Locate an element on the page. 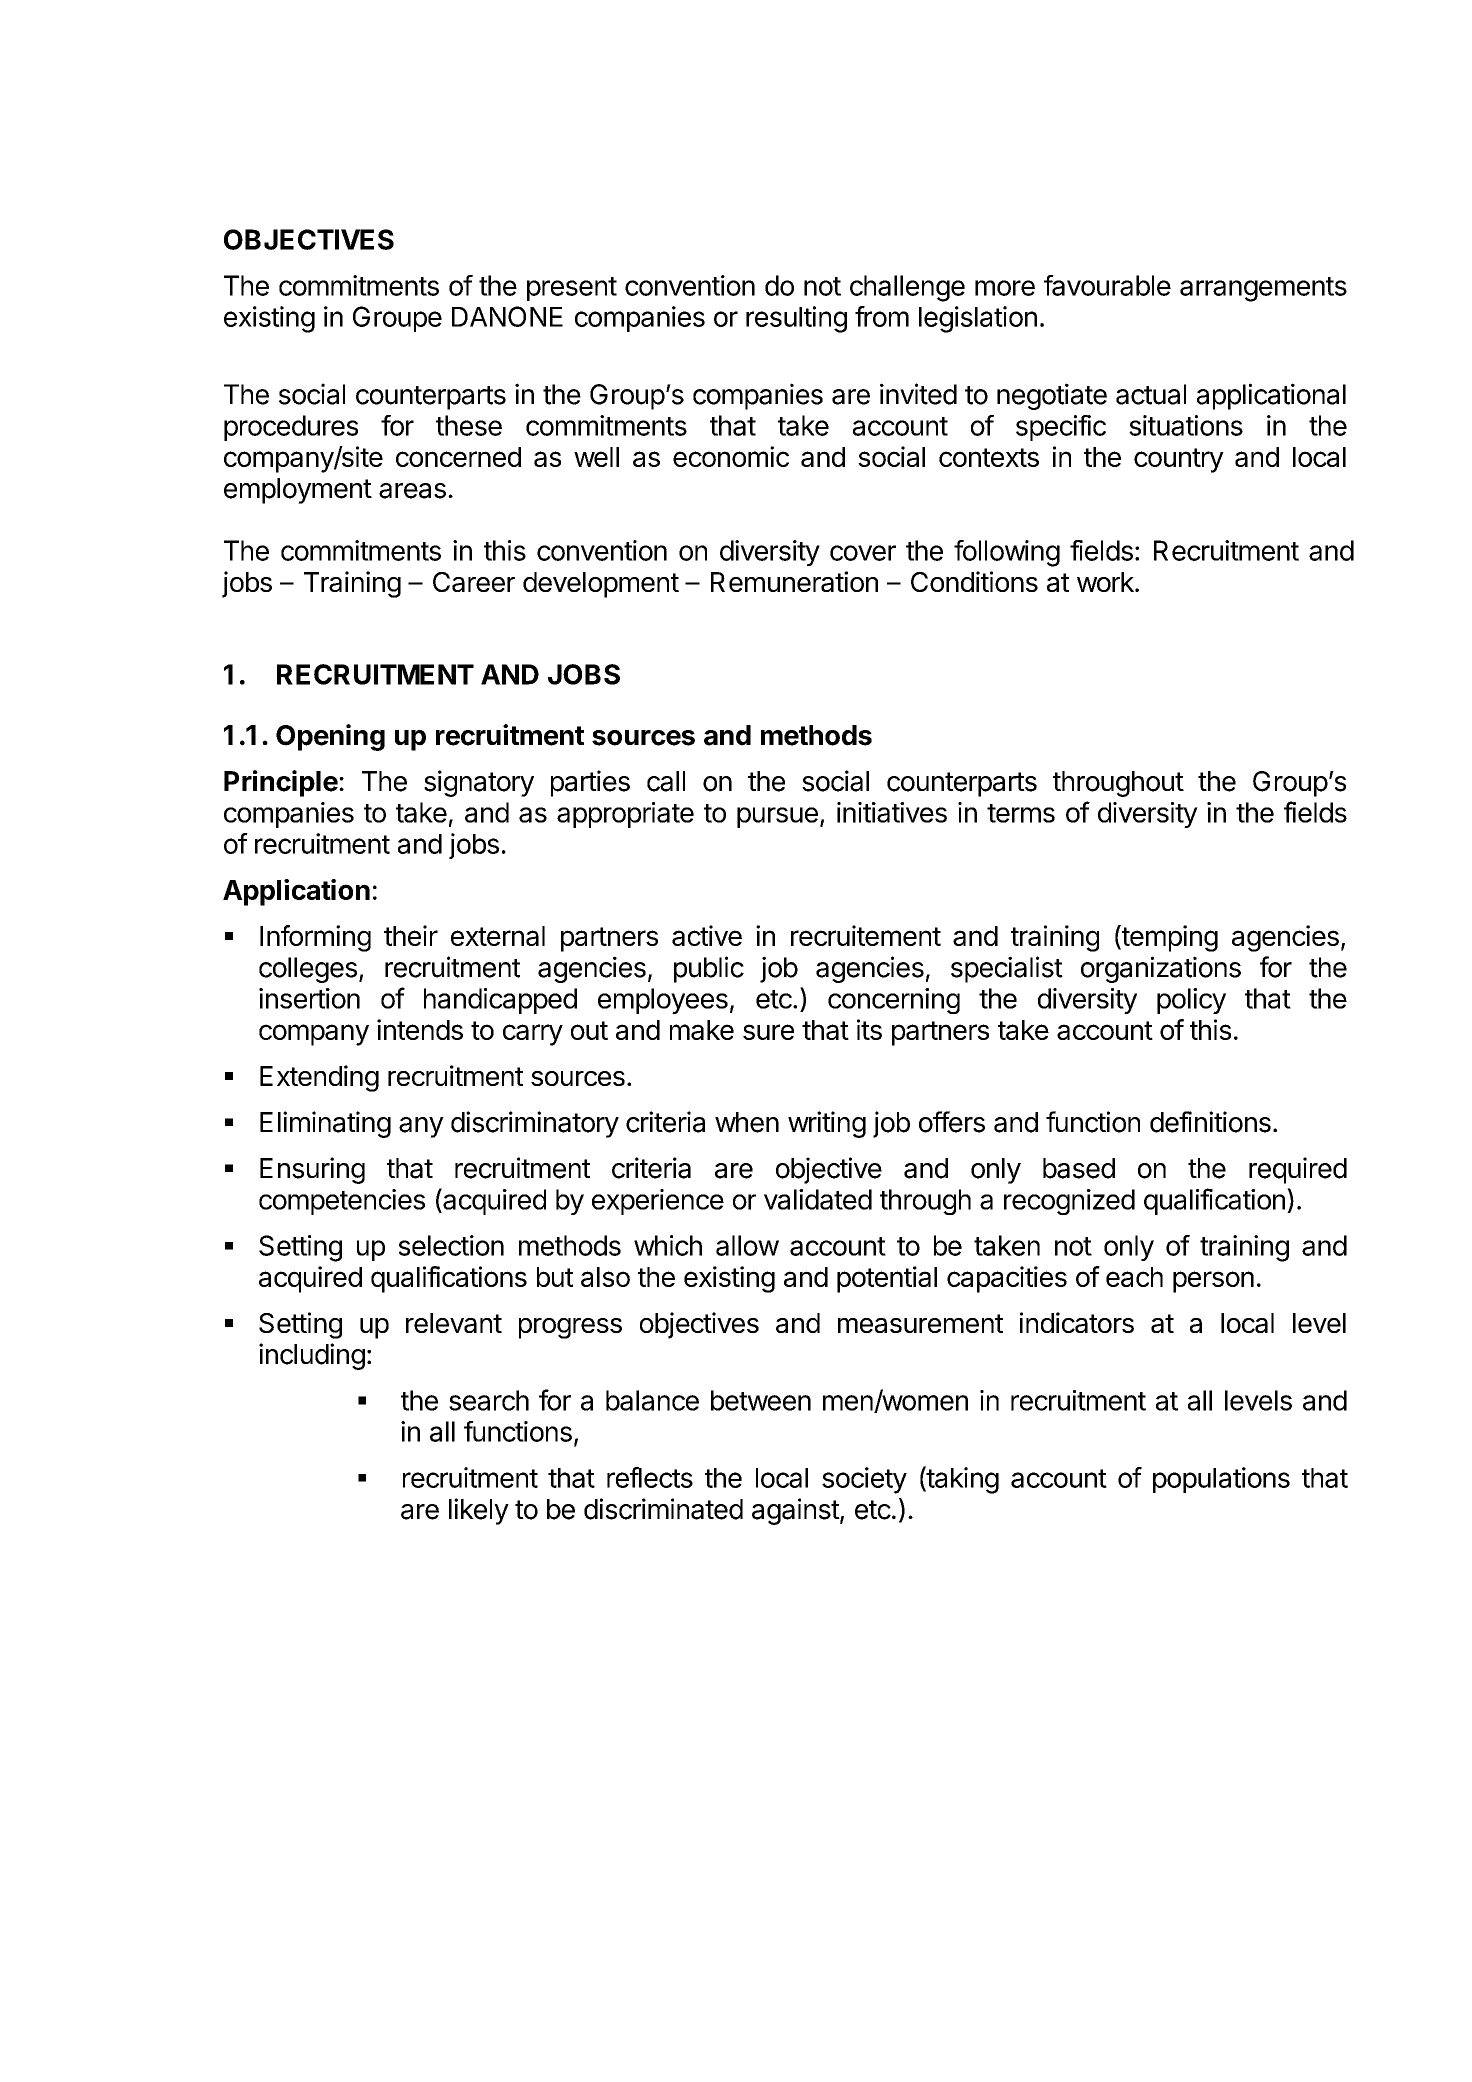 The image size is (1472, 2082). DANONE is located at coordinates (507, 316).
